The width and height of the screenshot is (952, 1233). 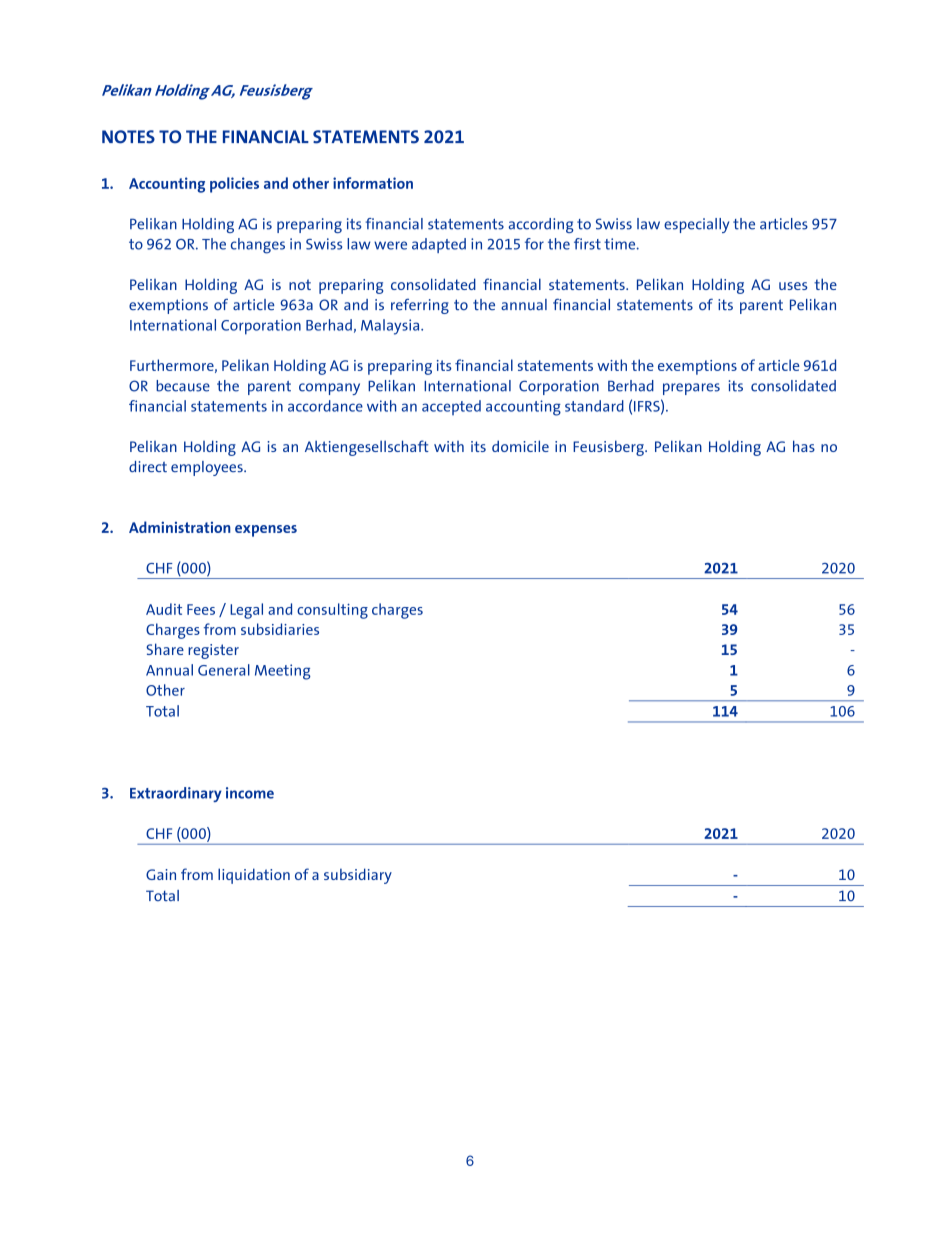 I want to click on Fees, so click(x=201, y=609).
